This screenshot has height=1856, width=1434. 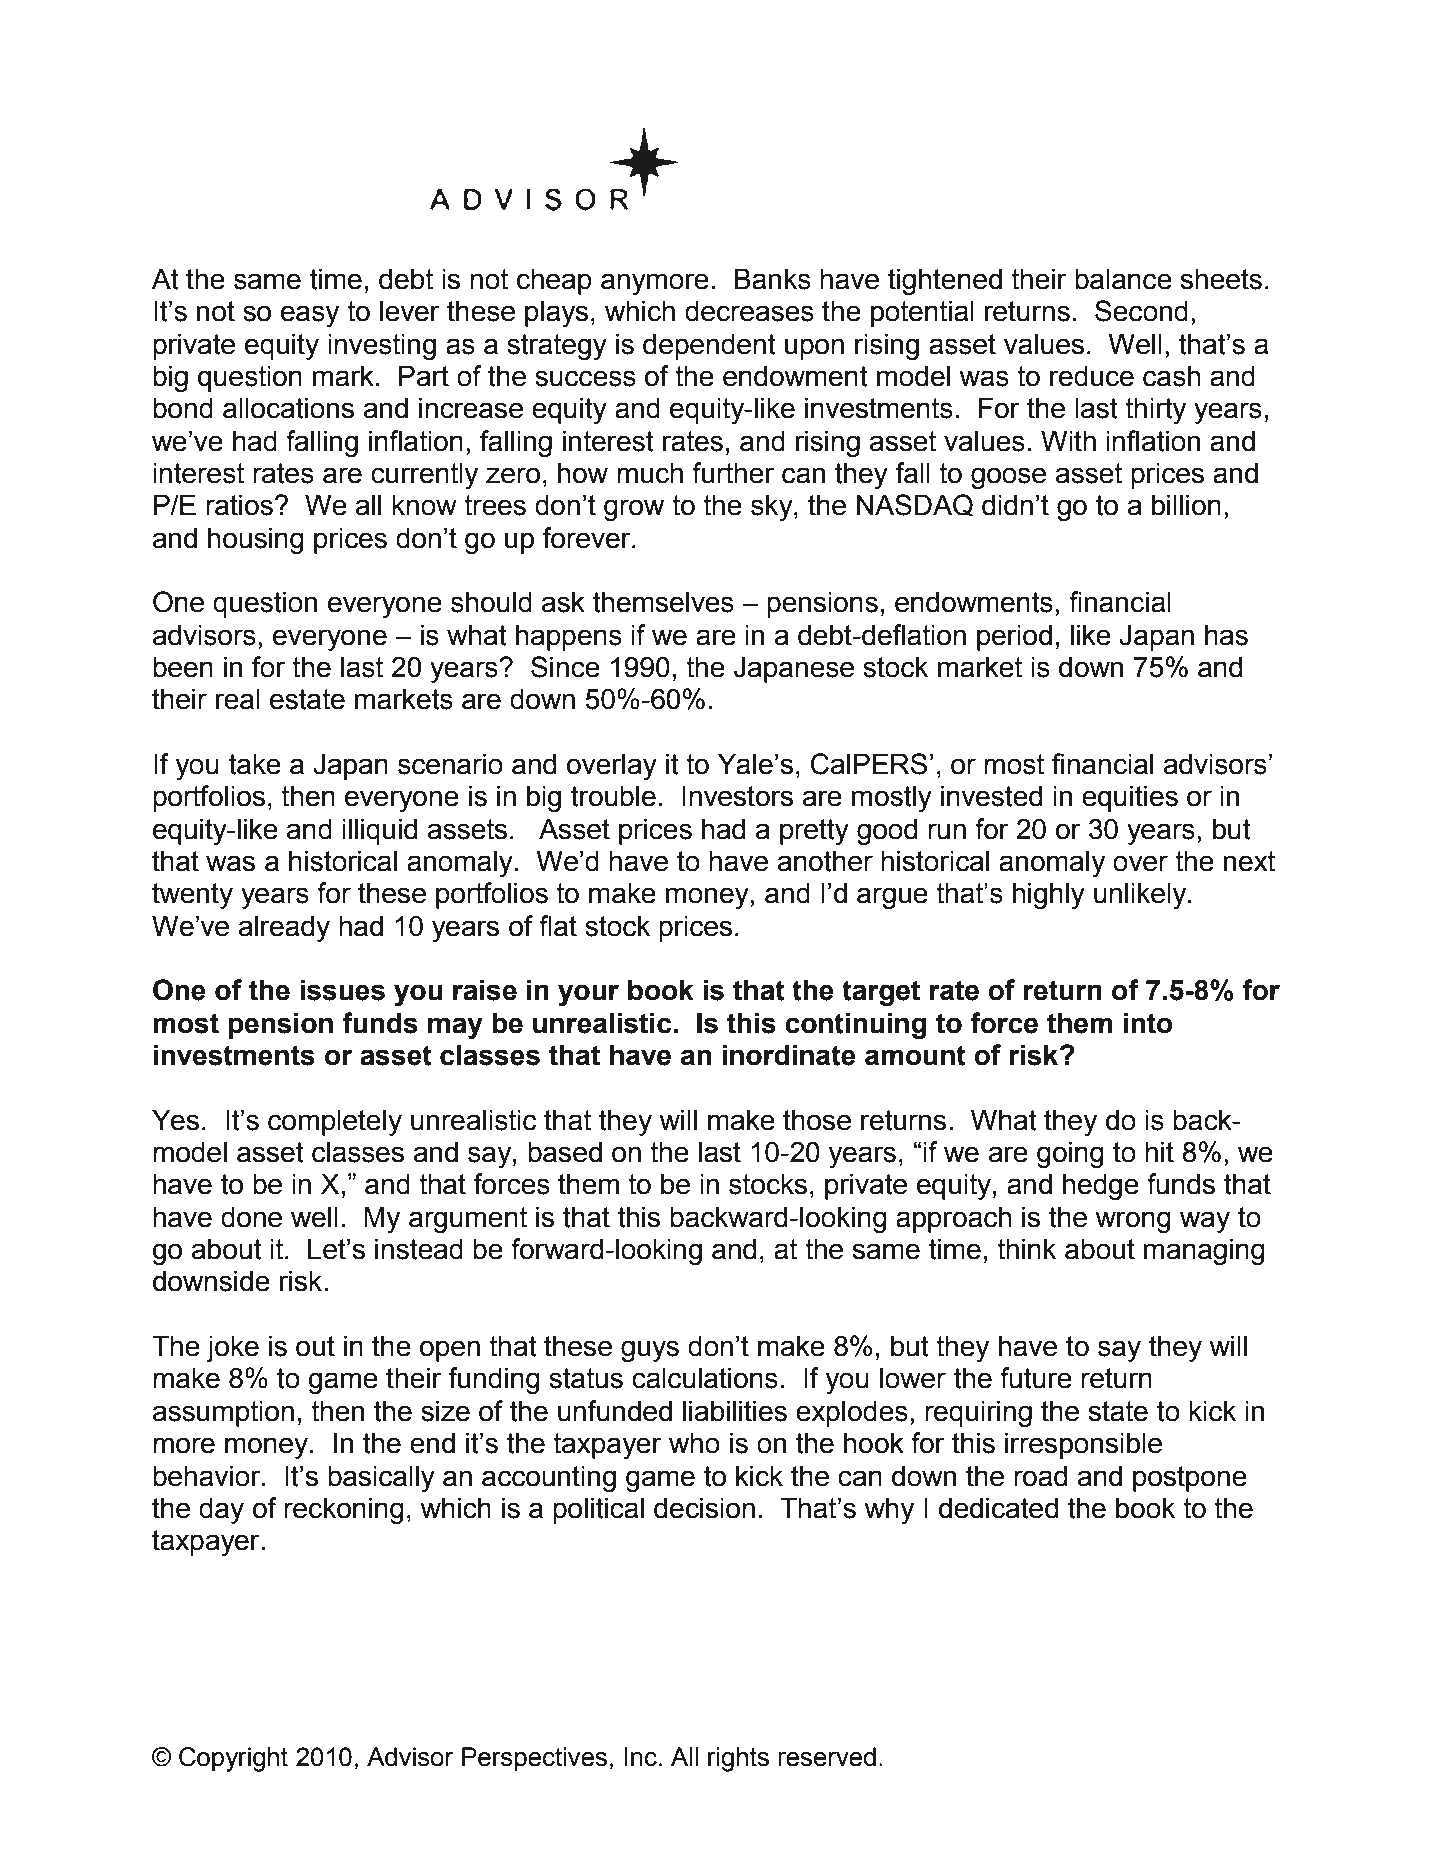 I want to click on easy, so click(x=310, y=316).
